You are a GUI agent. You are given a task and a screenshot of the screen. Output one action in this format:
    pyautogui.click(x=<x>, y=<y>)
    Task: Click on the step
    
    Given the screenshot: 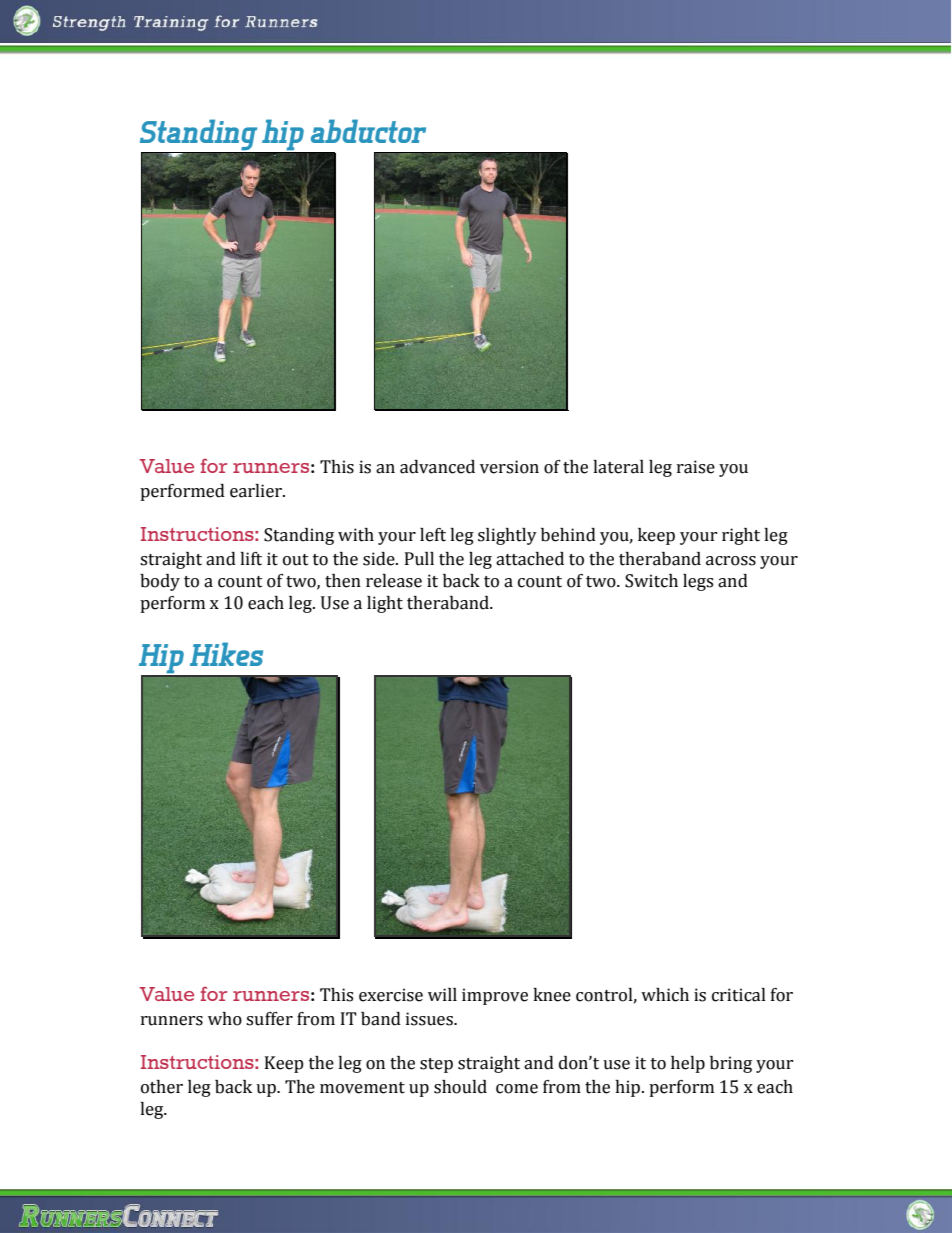 What is the action you would take?
    pyautogui.click(x=436, y=1065)
